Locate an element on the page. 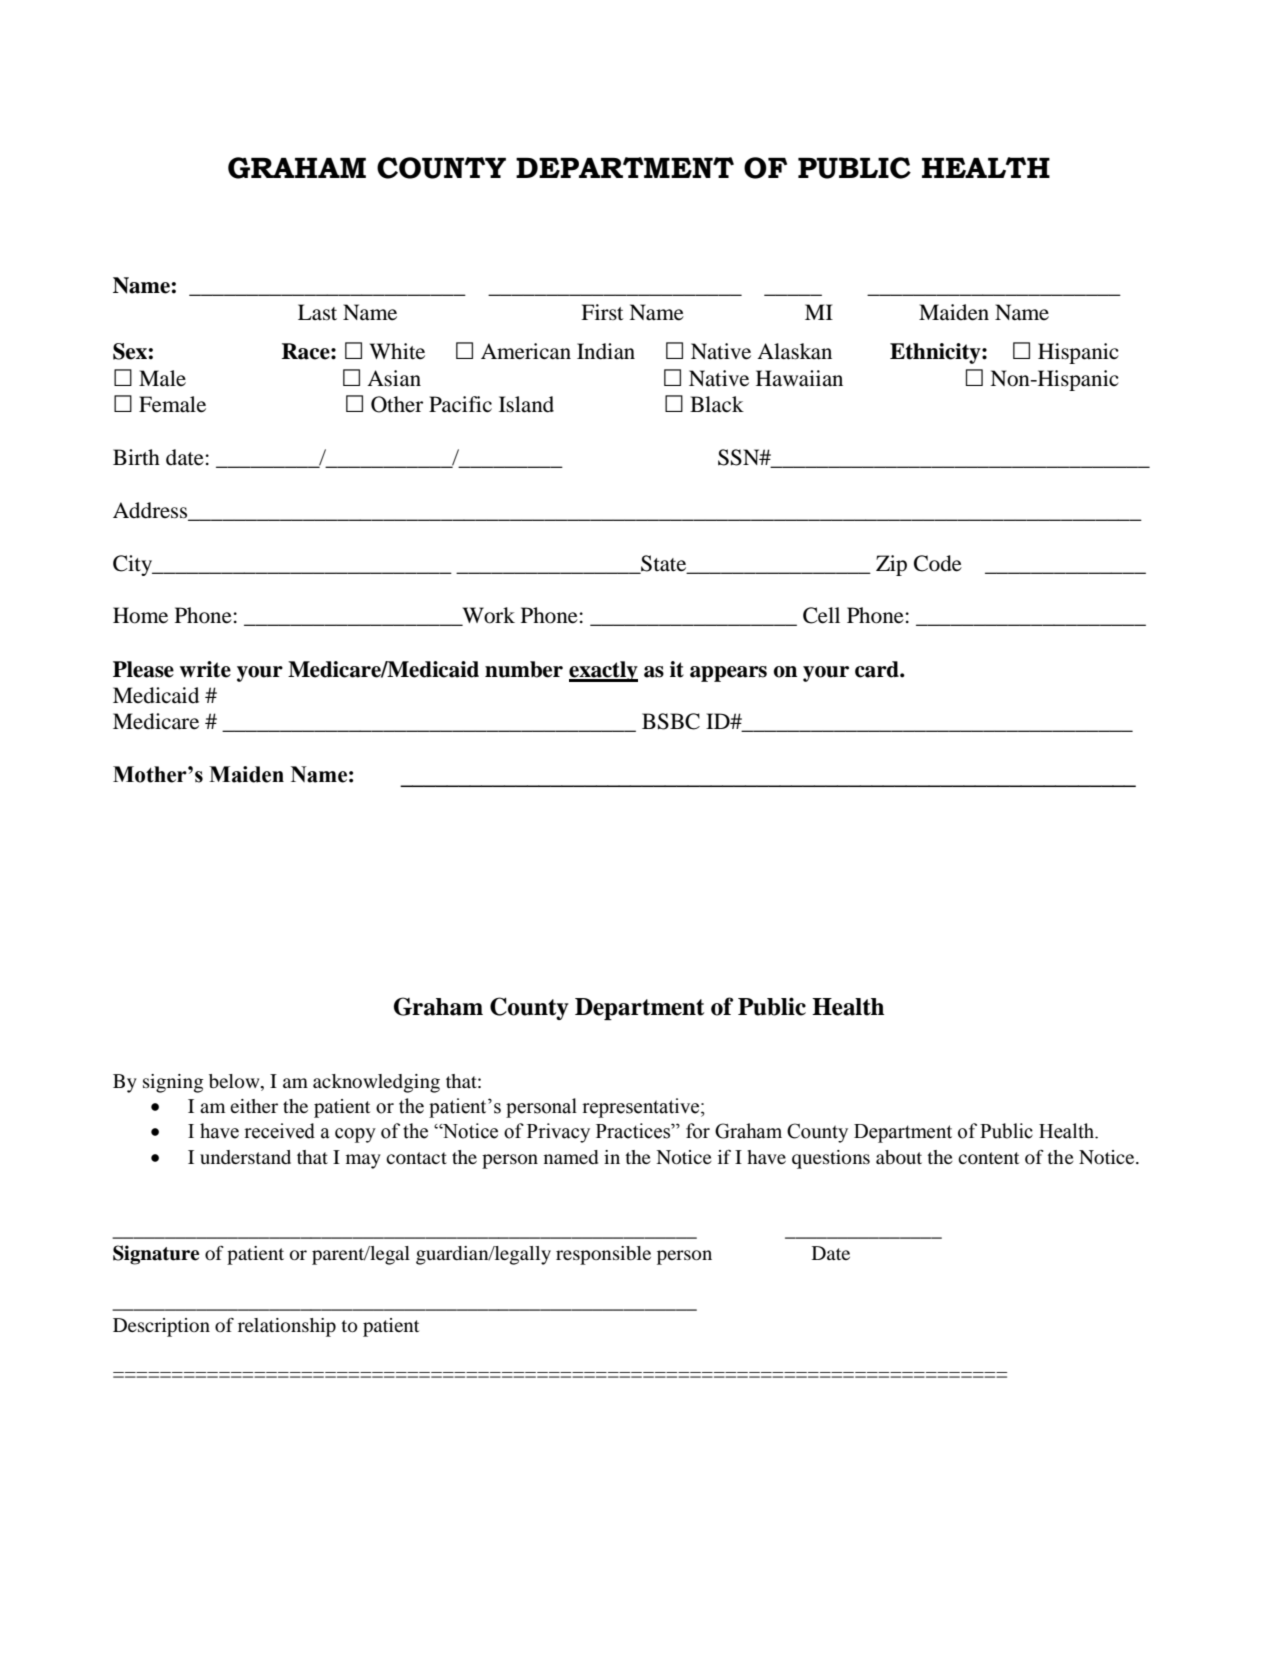 This document has height=1654, width=1278. card is located at coordinates (878, 669).
